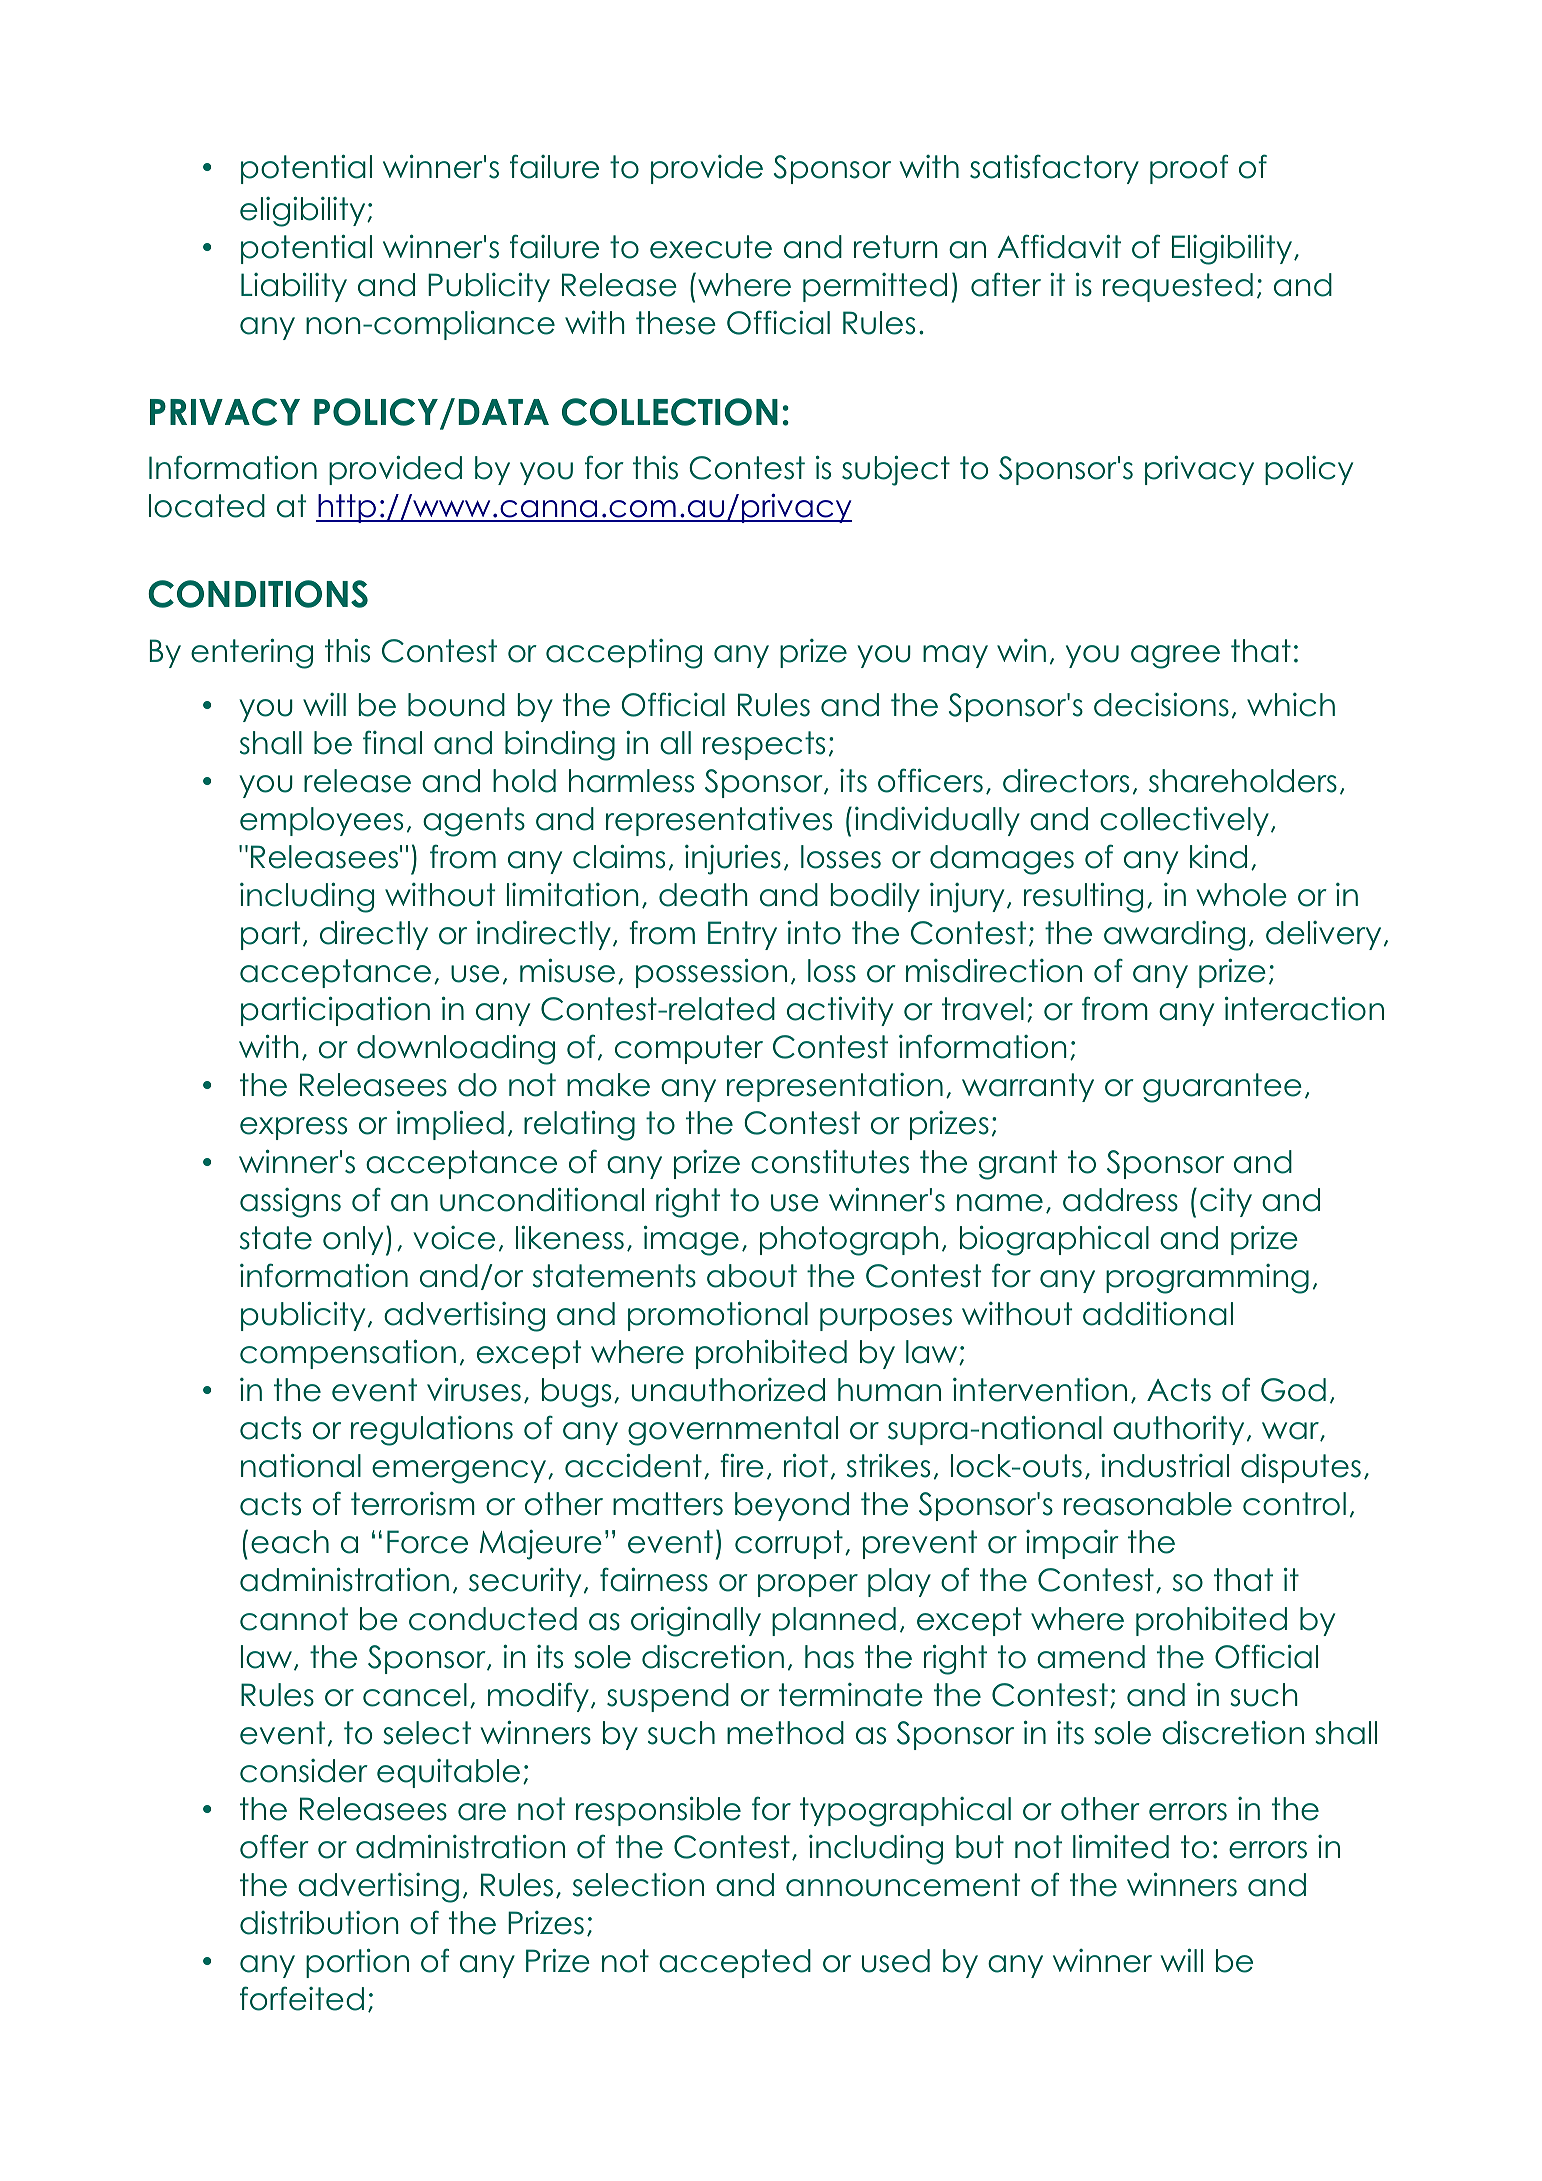 The image size is (1542, 2181). I want to click on express, so click(293, 1128).
